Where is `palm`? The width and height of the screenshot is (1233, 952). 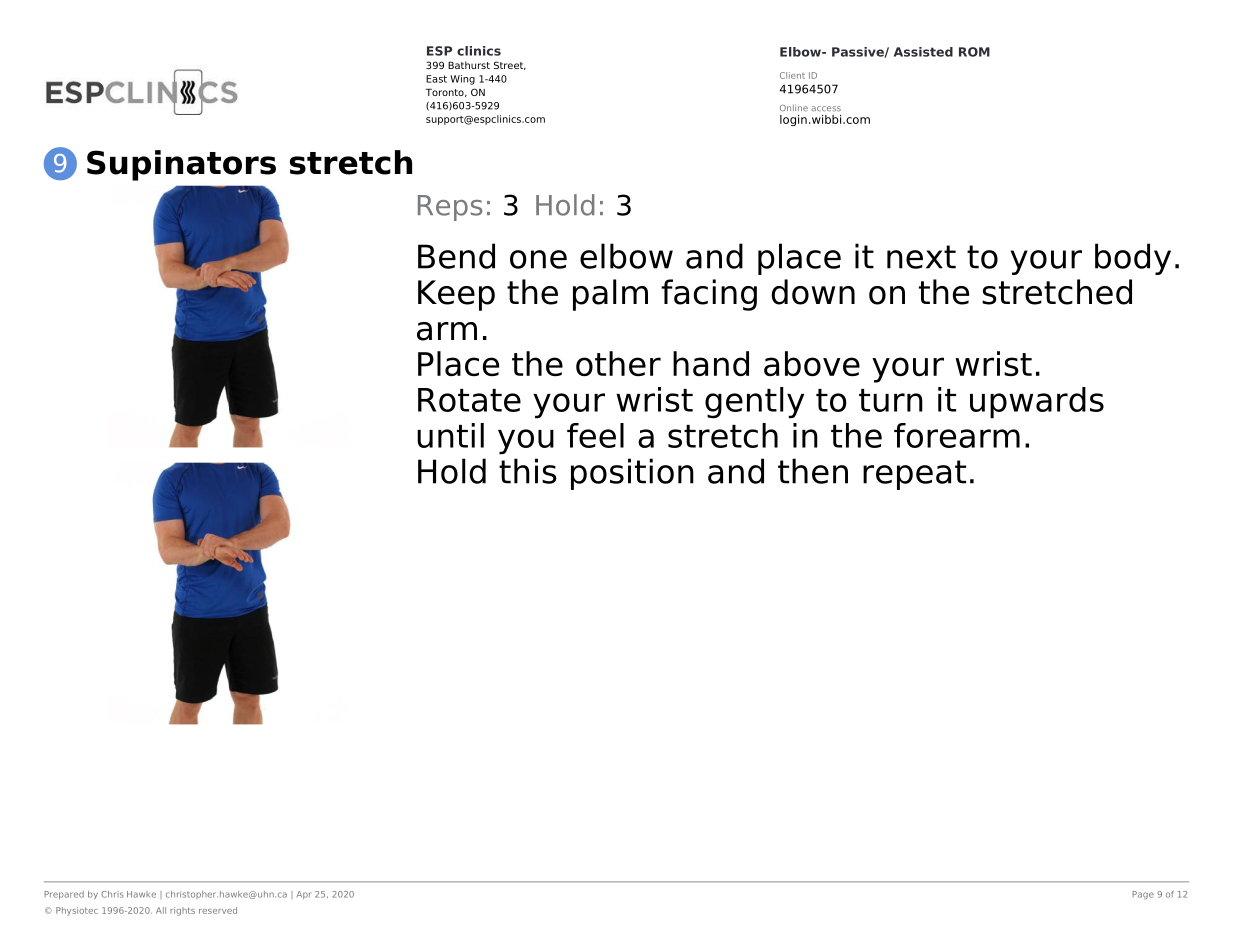
palm is located at coordinates (610, 295).
